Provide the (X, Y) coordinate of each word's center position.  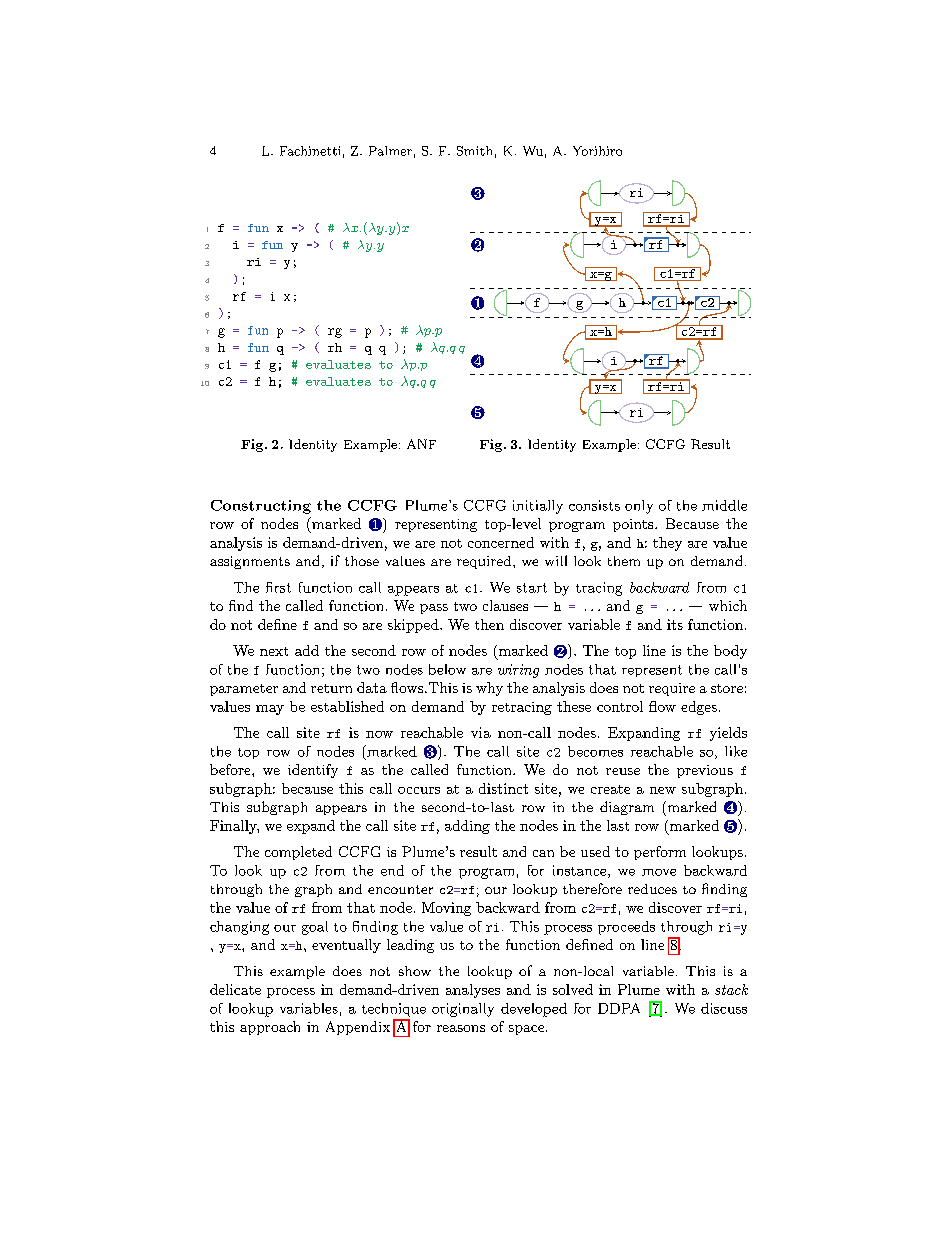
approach (270, 1028)
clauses (505, 605)
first (278, 587)
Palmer (390, 151)
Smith (474, 151)
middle (724, 505)
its (675, 624)
